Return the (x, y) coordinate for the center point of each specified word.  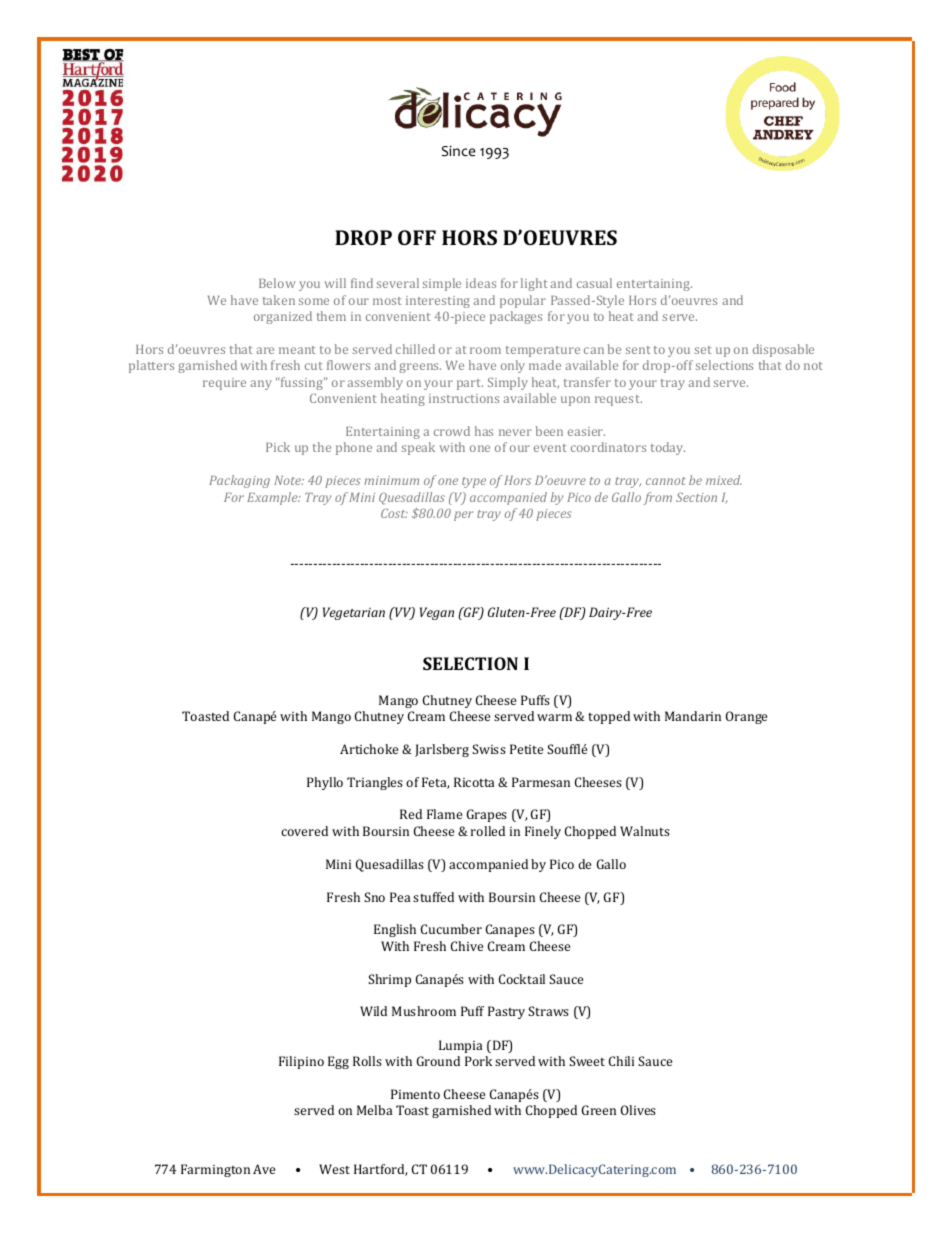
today (668, 448)
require (224, 384)
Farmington (215, 1170)
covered (304, 831)
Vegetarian (354, 613)
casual (594, 283)
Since (459, 151)
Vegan (437, 613)
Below (277, 283)
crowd (452, 431)
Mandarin (693, 716)
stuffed (433, 897)
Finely (543, 832)
